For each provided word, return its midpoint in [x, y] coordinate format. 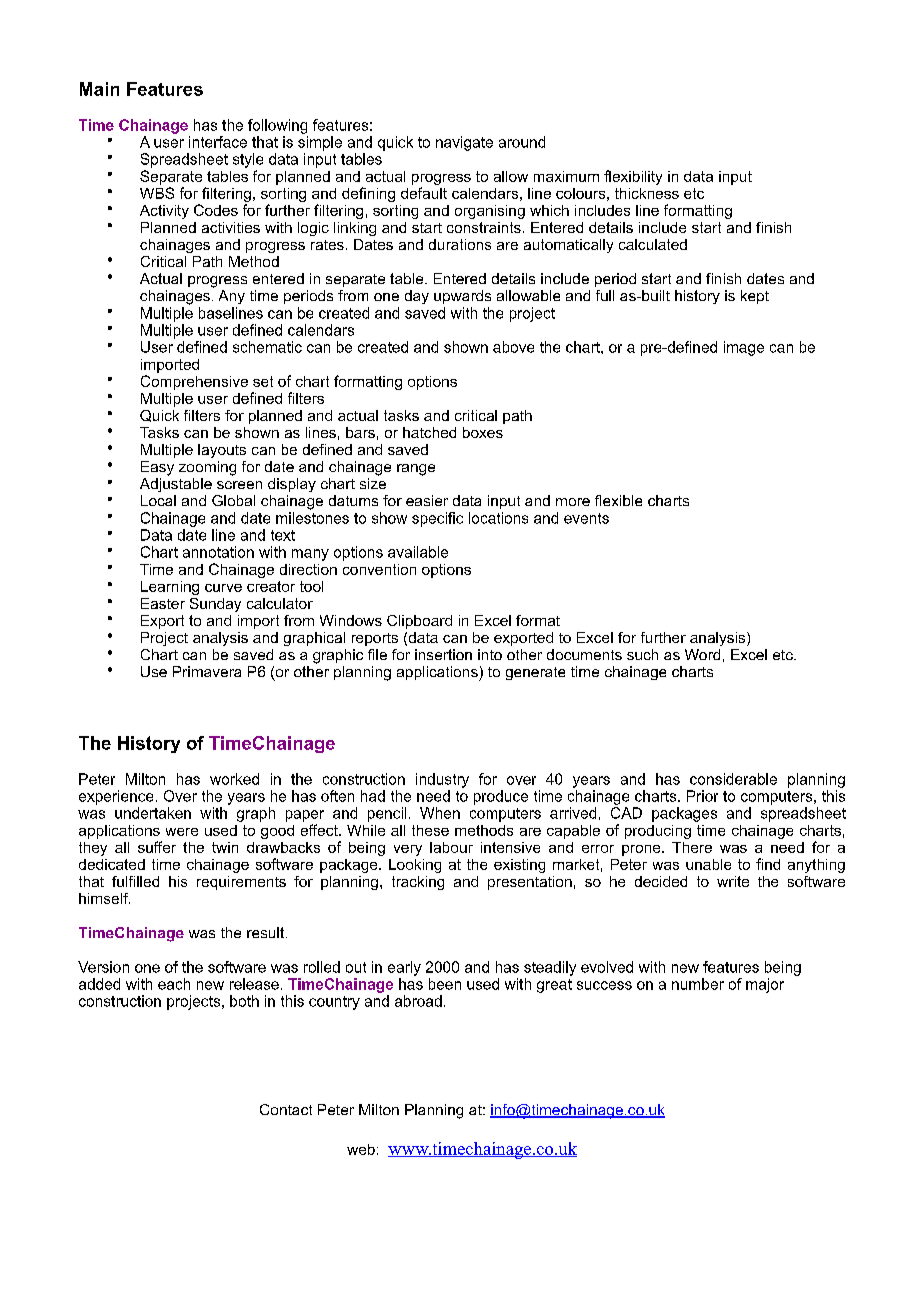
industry [442, 780]
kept [755, 297]
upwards [462, 297]
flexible [618, 500]
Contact [286, 1109]
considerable [733, 779]
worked [234, 779]
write [733, 881]
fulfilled [135, 881]
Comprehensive [194, 382]
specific [437, 519]
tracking [418, 883]
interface [218, 142]
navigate [464, 143]
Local [158, 500]
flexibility [633, 177]
